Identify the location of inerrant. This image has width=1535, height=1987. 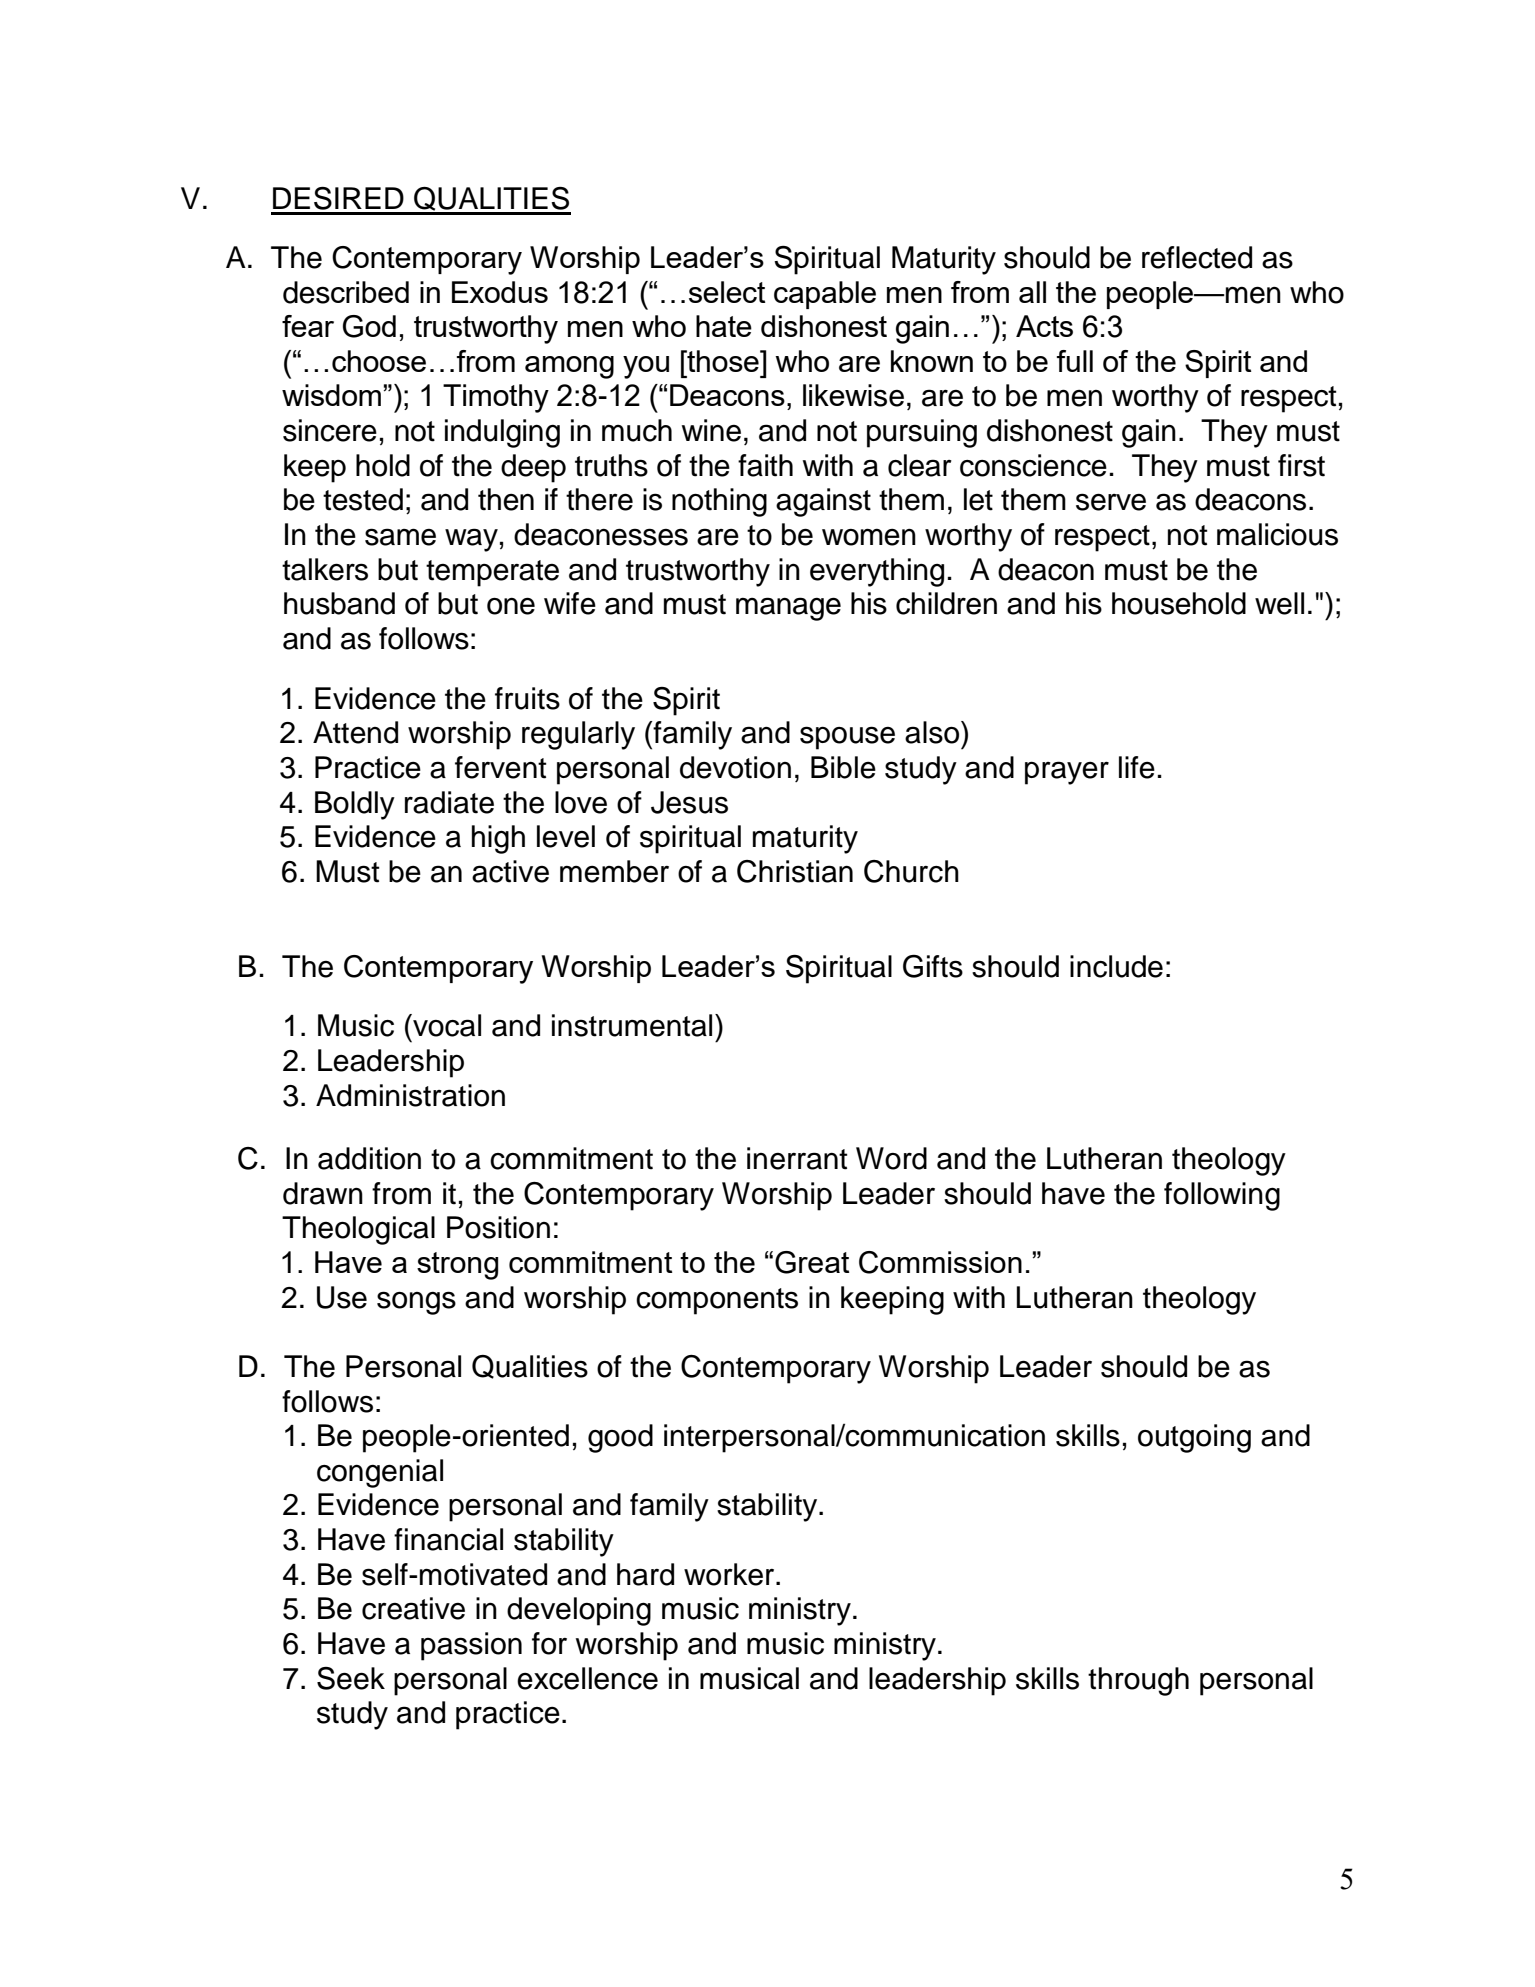
(797, 1158).
